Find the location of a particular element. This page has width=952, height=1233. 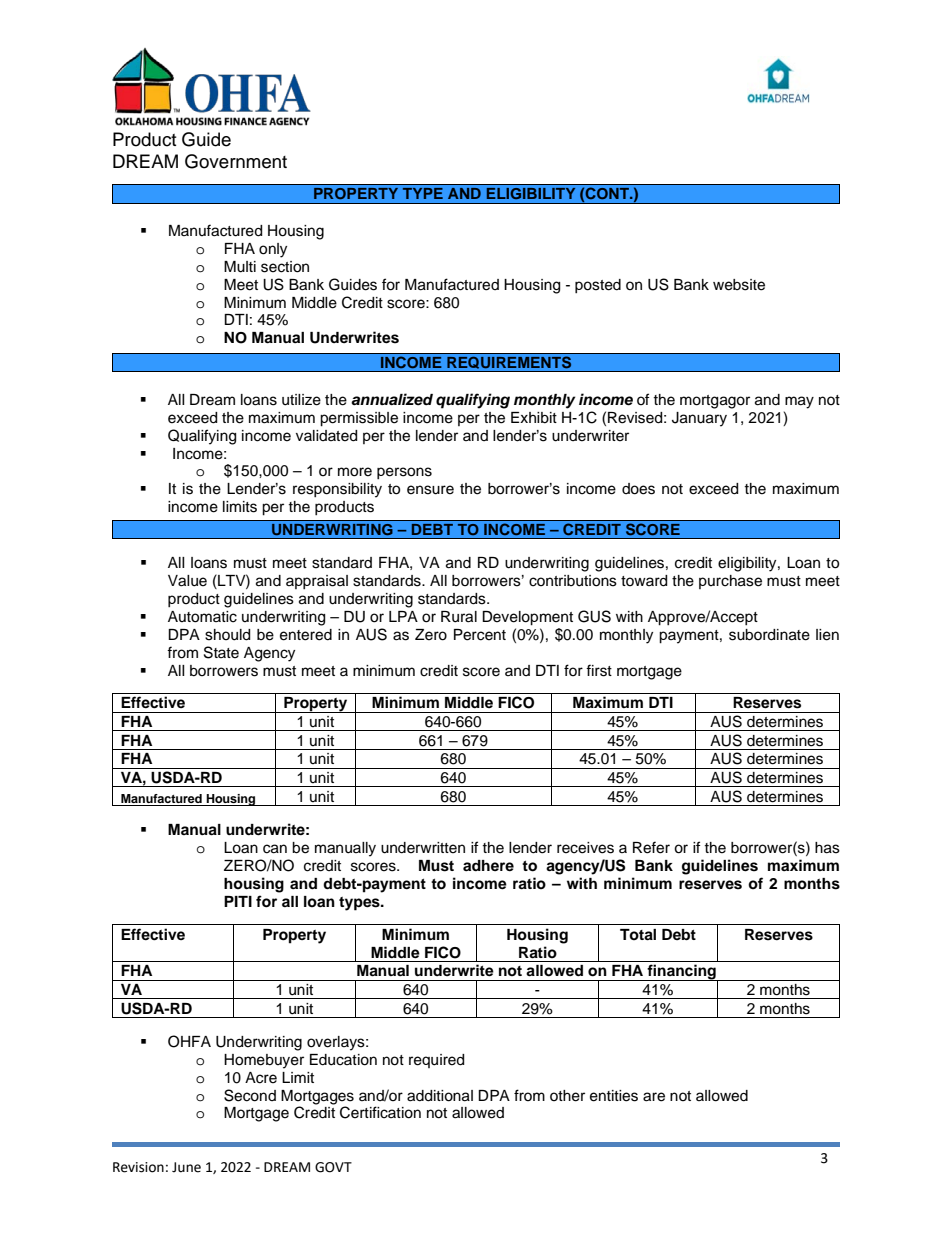

June is located at coordinates (186, 1167).
